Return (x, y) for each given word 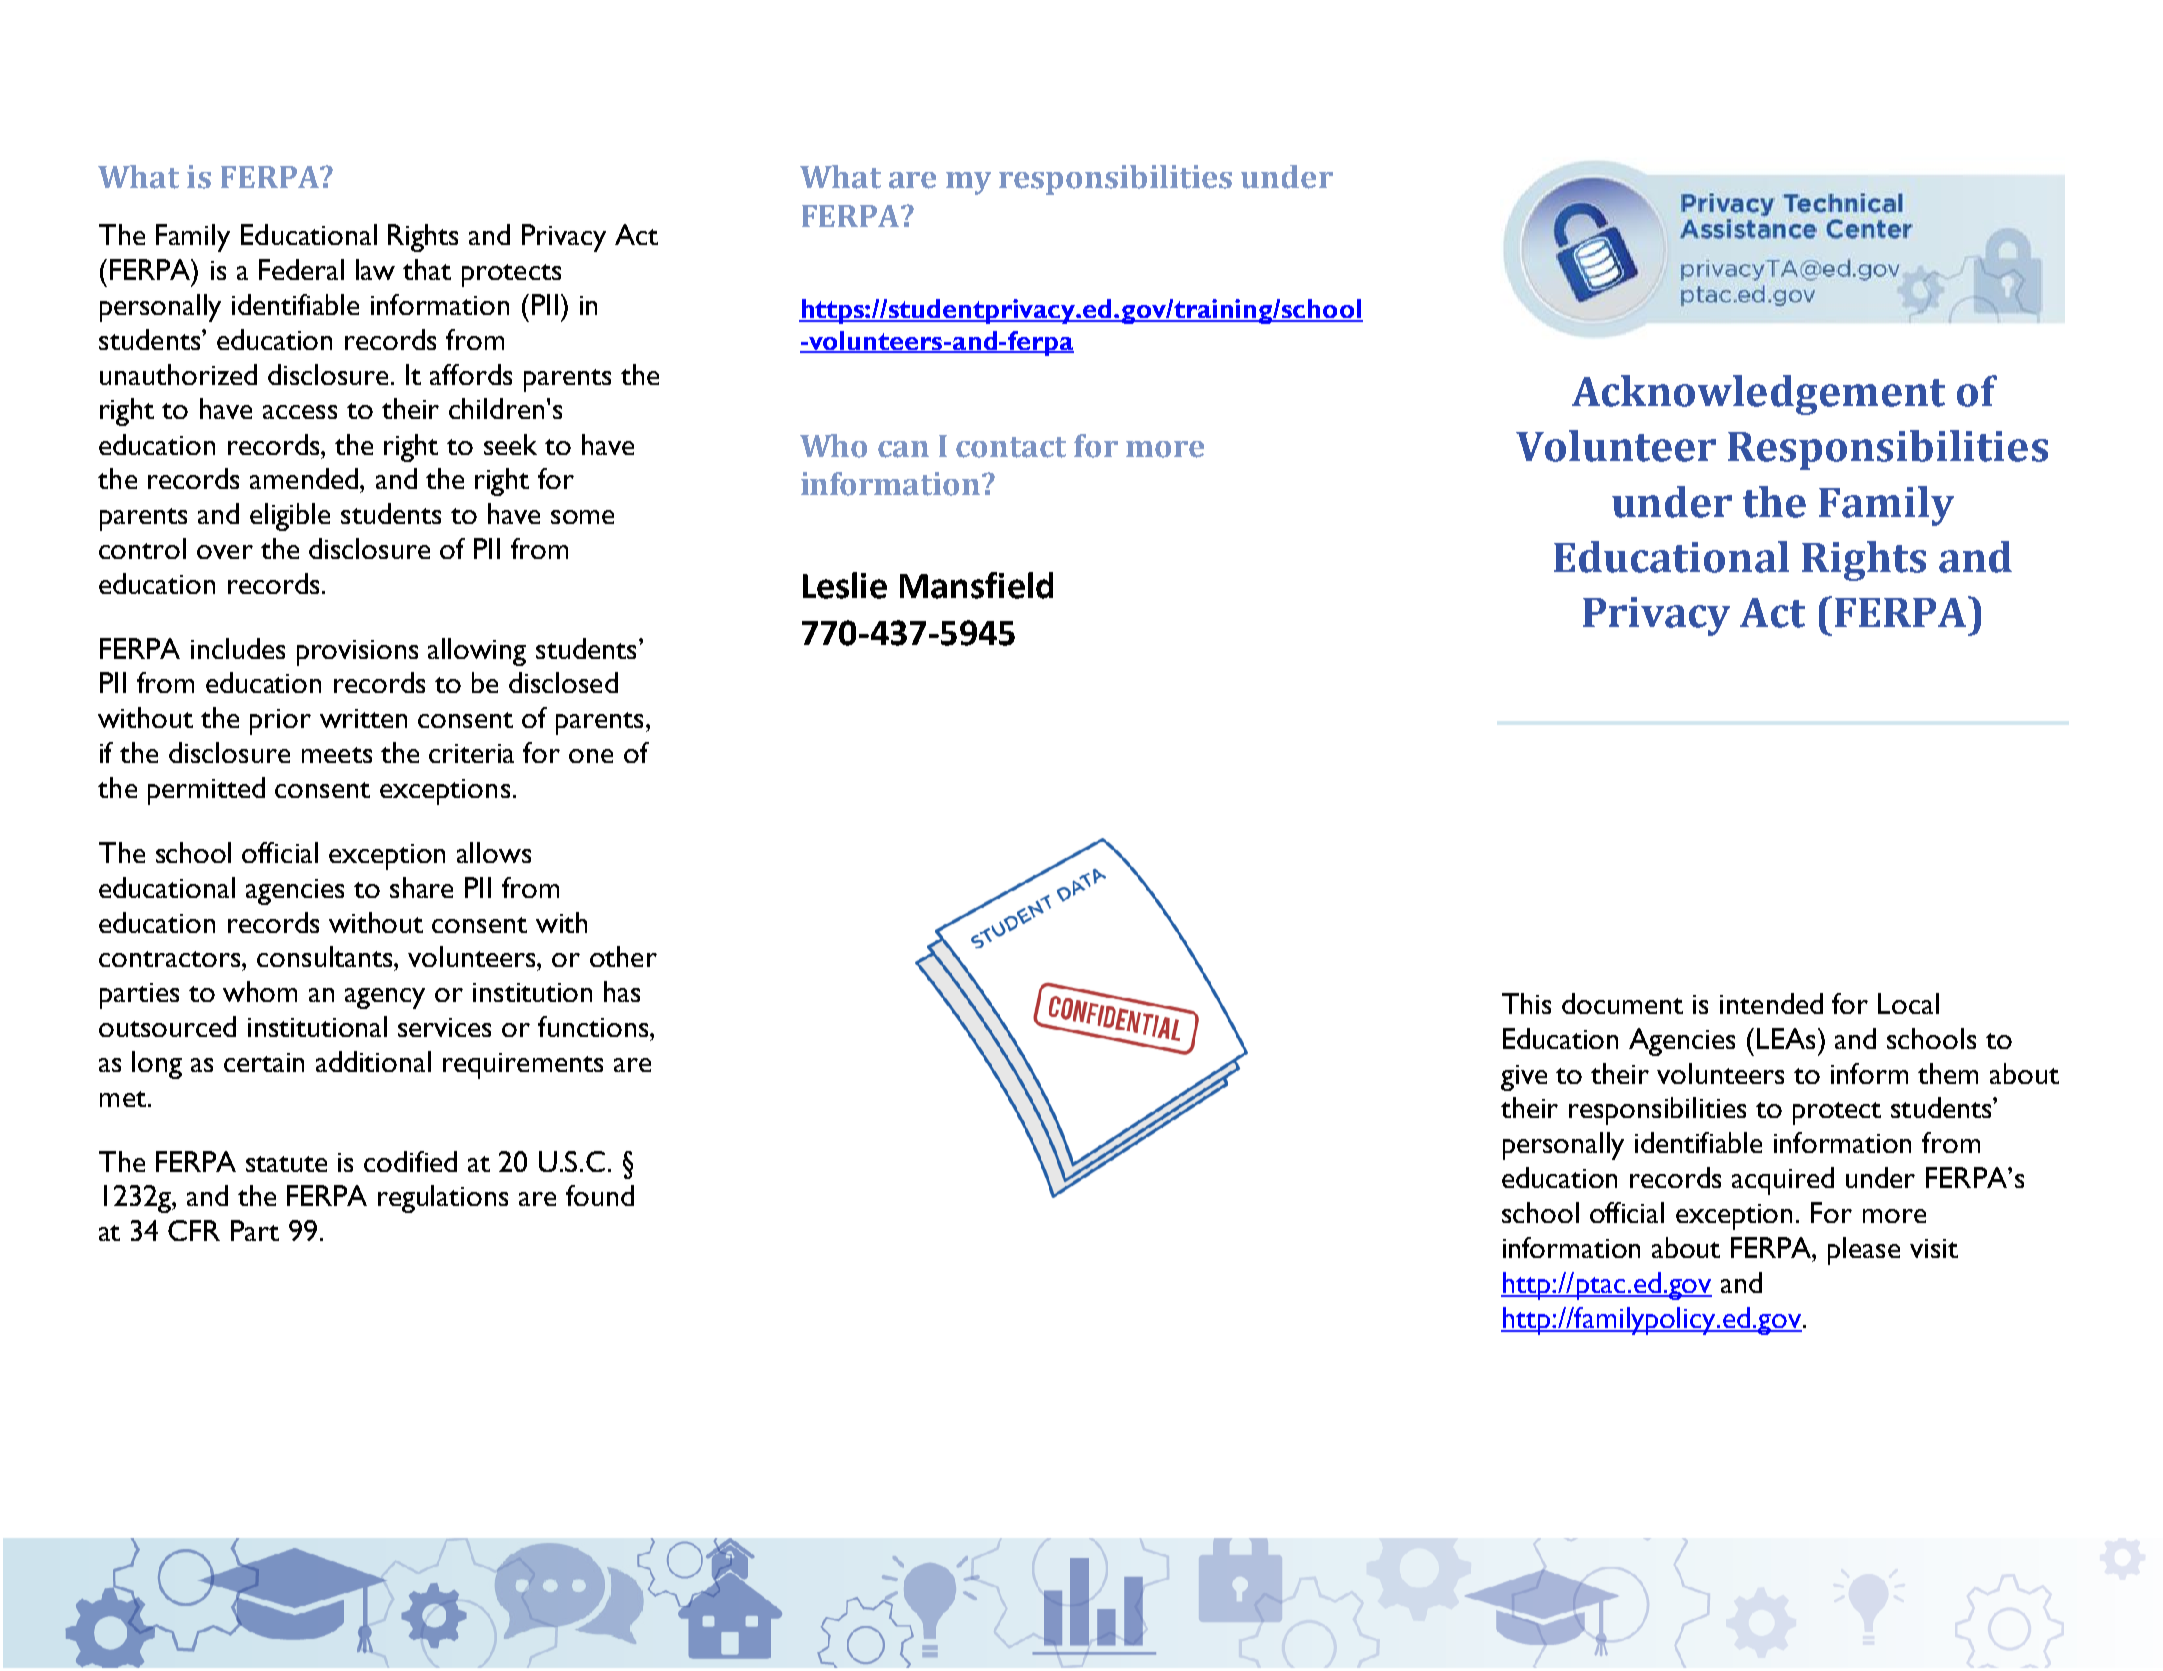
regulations (443, 1199)
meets (337, 755)
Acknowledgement (1758, 395)
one (591, 756)
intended (1771, 1003)
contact (1011, 447)
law (375, 269)
